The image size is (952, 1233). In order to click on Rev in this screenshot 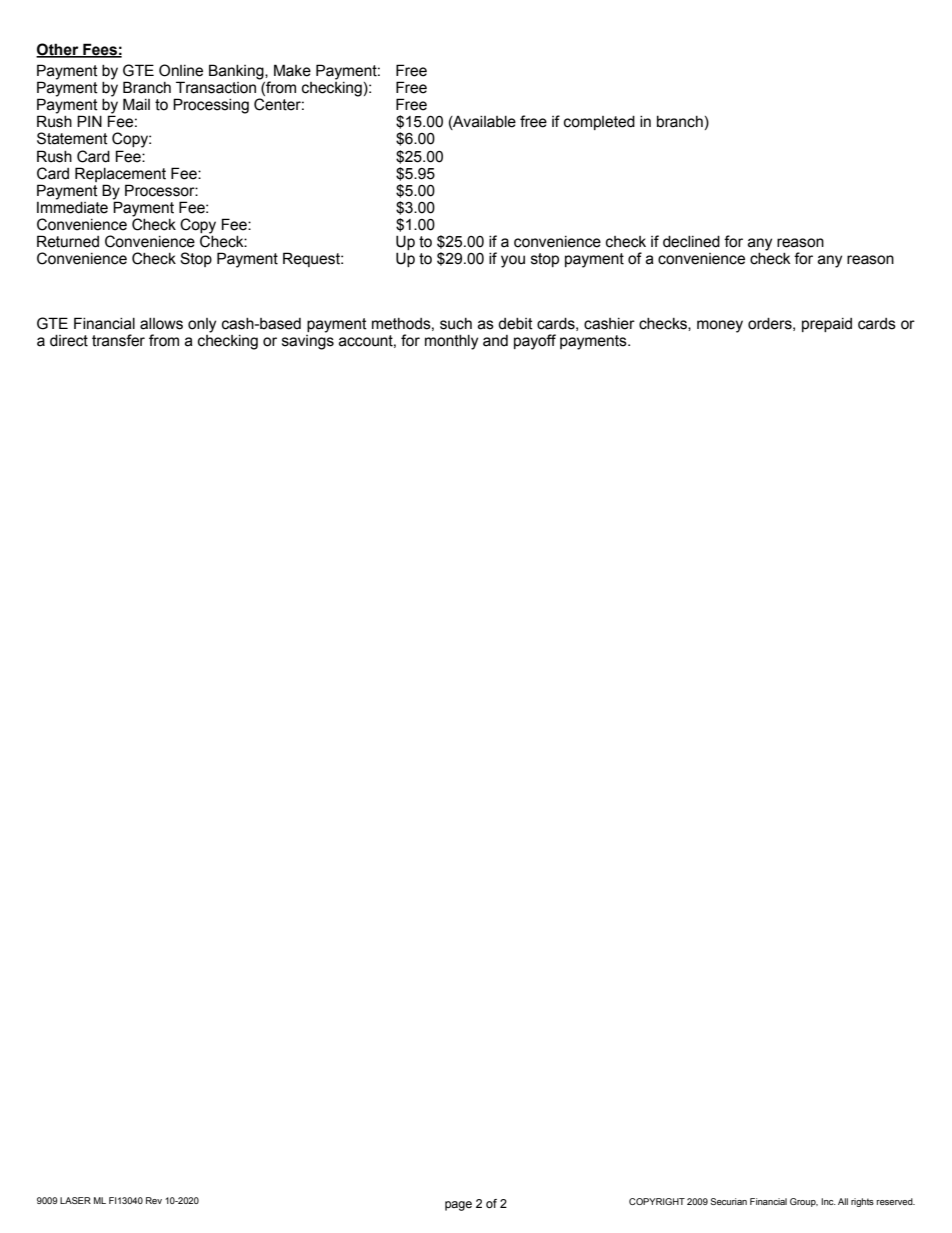, I will do `click(154, 1200)`.
